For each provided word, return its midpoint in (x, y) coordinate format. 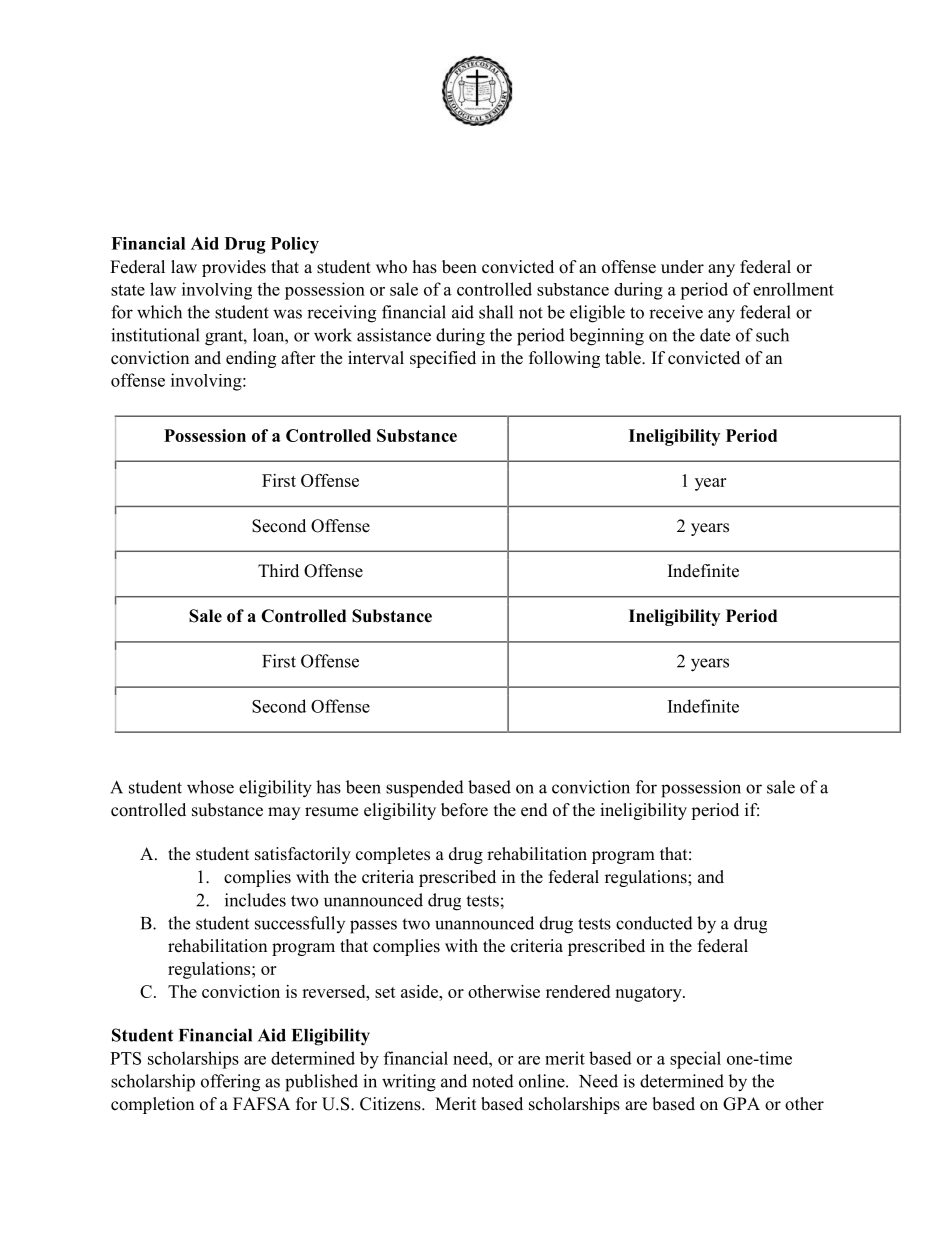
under (682, 267)
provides (234, 268)
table (624, 358)
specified (443, 359)
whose (210, 787)
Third (278, 570)
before (464, 810)
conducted (654, 923)
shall (496, 312)
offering (230, 1083)
